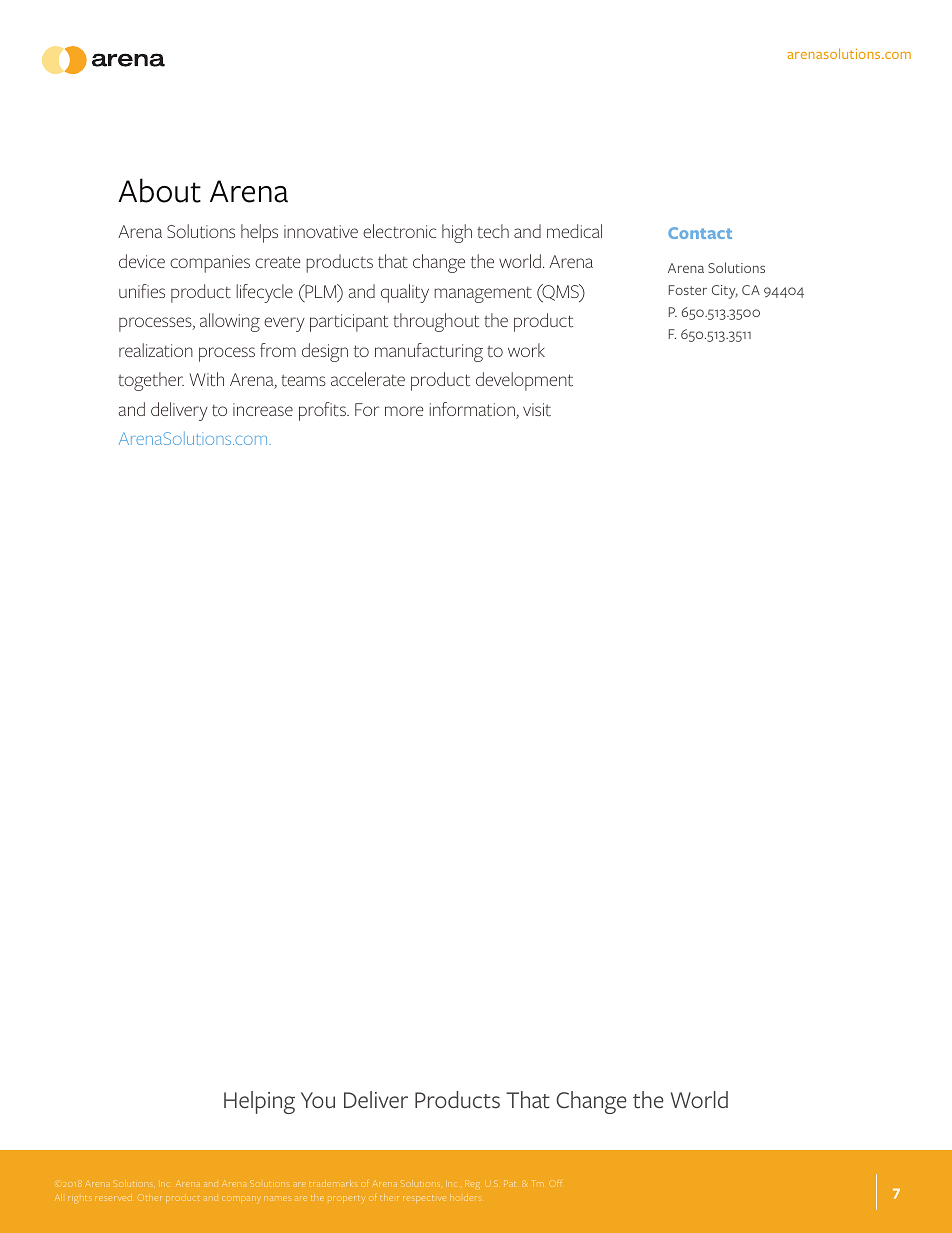 The image size is (952, 1233). What do you see at coordinates (399, 231) in the image?
I see `electronic` at bounding box center [399, 231].
